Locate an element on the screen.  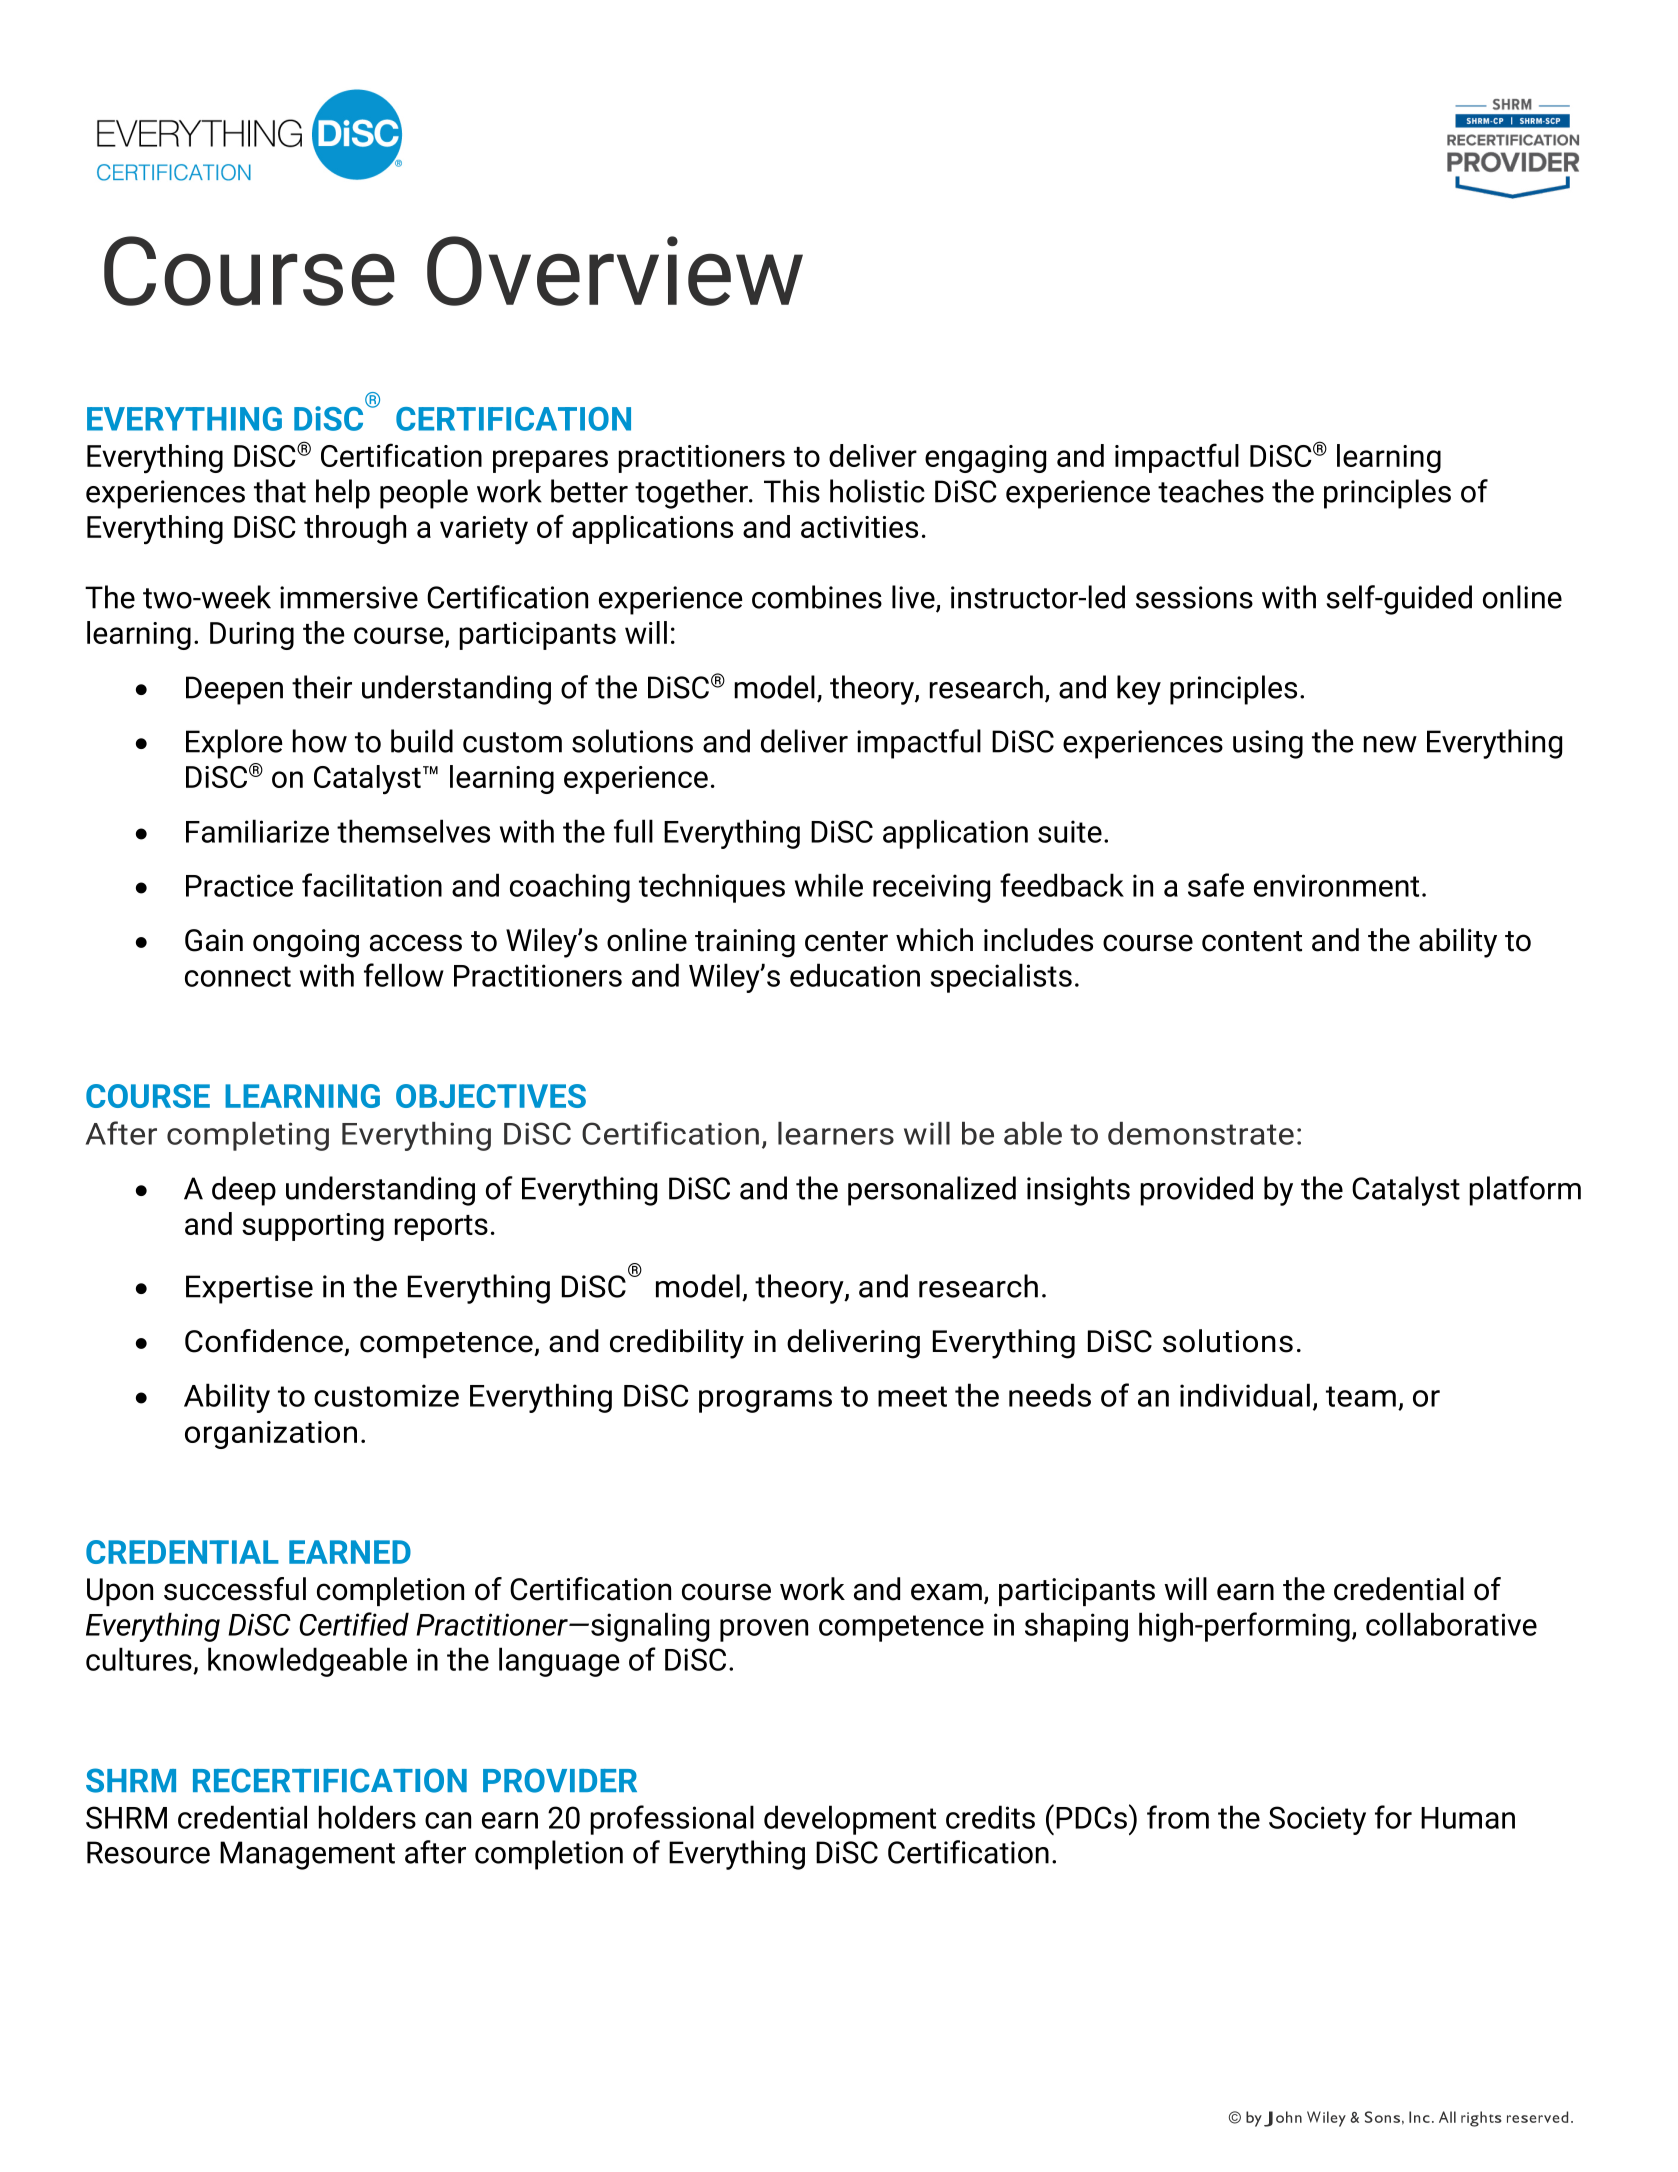
platform is located at coordinates (1525, 1191).
